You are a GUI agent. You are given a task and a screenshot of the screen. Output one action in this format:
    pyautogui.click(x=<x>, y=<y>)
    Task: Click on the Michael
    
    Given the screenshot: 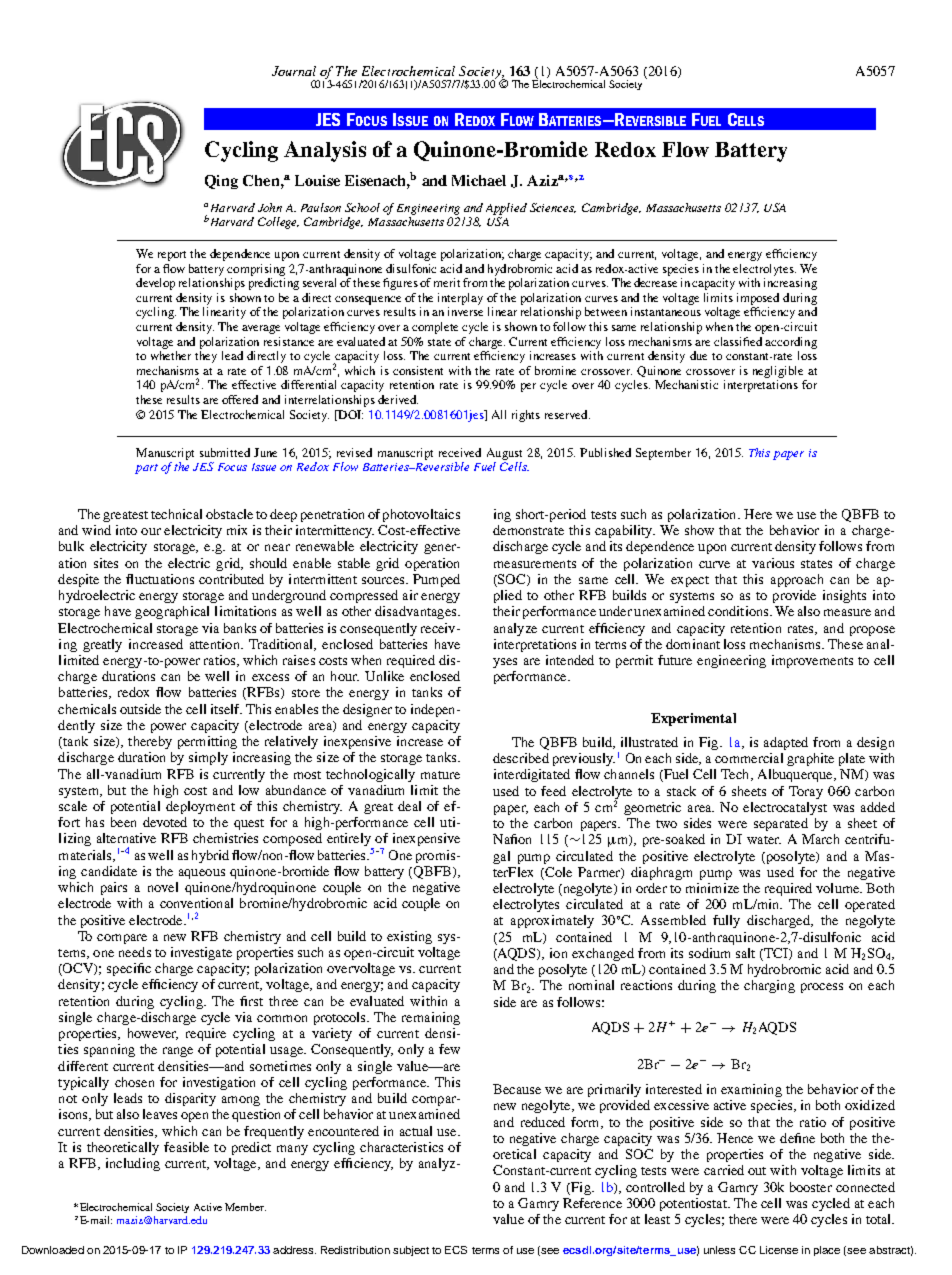 What is the action you would take?
    pyautogui.click(x=479, y=180)
